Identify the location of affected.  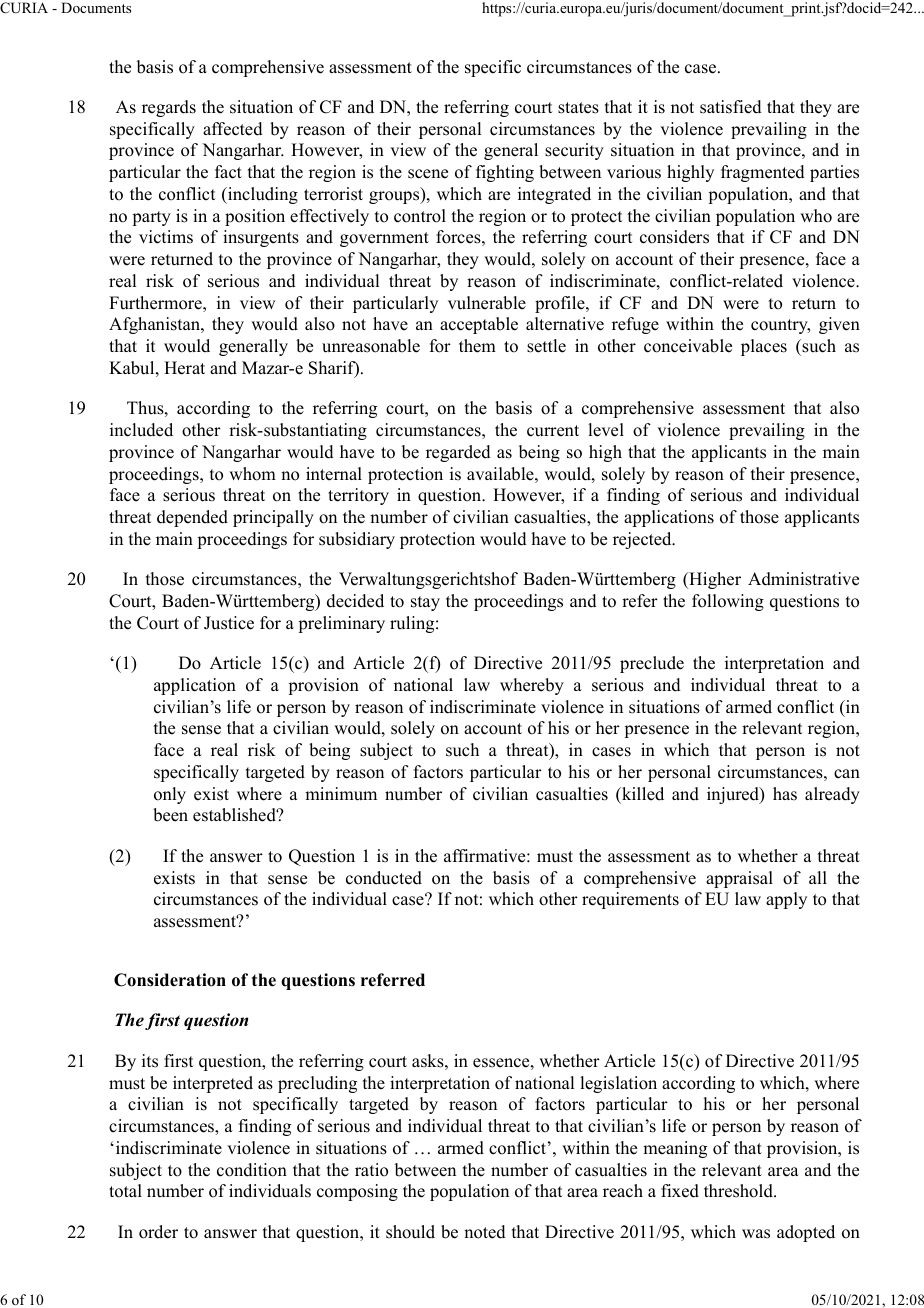
(233, 129).
